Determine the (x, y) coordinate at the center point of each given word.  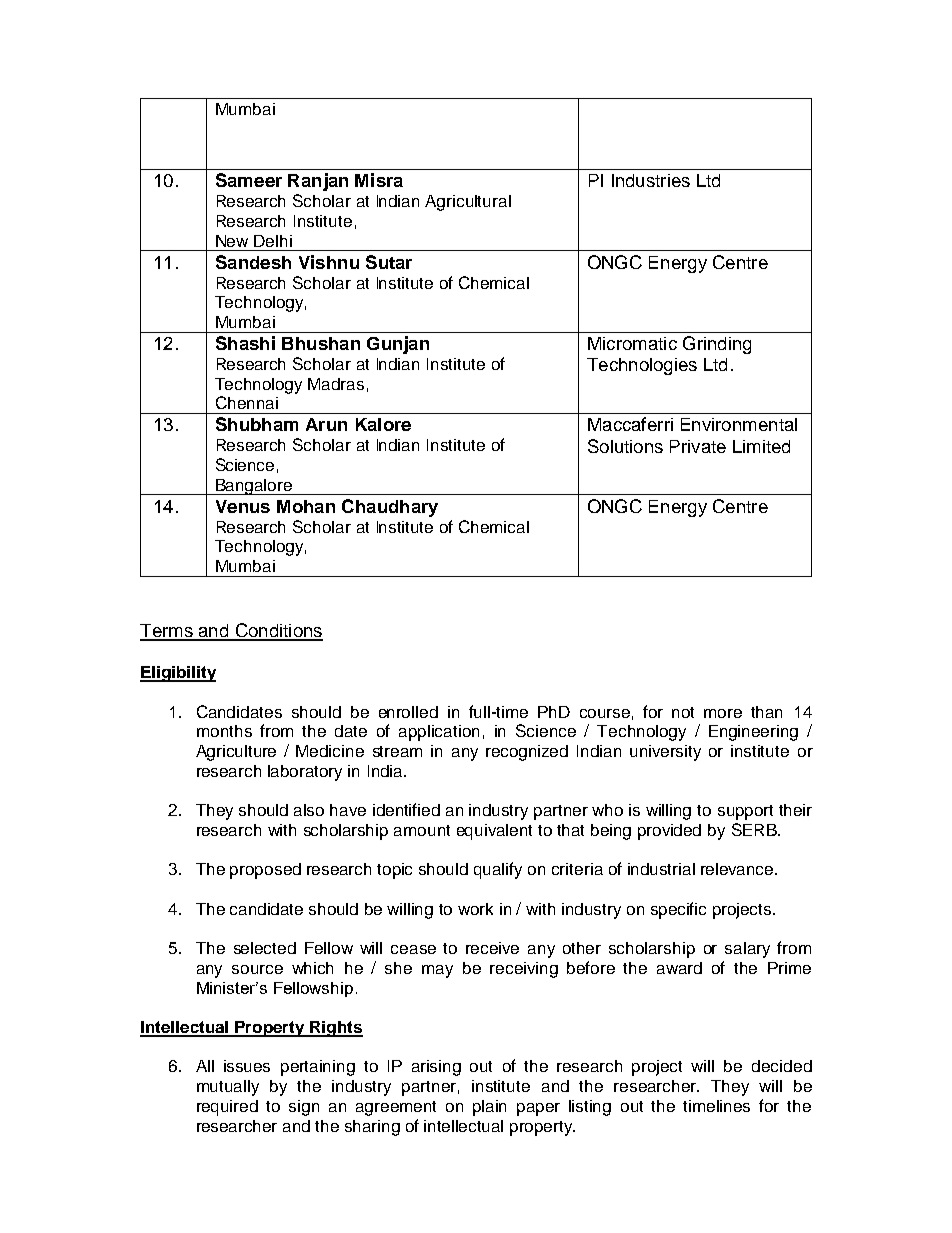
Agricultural (468, 203)
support (745, 812)
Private (698, 446)
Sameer (249, 180)
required (227, 1108)
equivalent (494, 832)
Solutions (625, 446)
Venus (243, 506)
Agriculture (236, 753)
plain (489, 1108)
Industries (651, 180)
